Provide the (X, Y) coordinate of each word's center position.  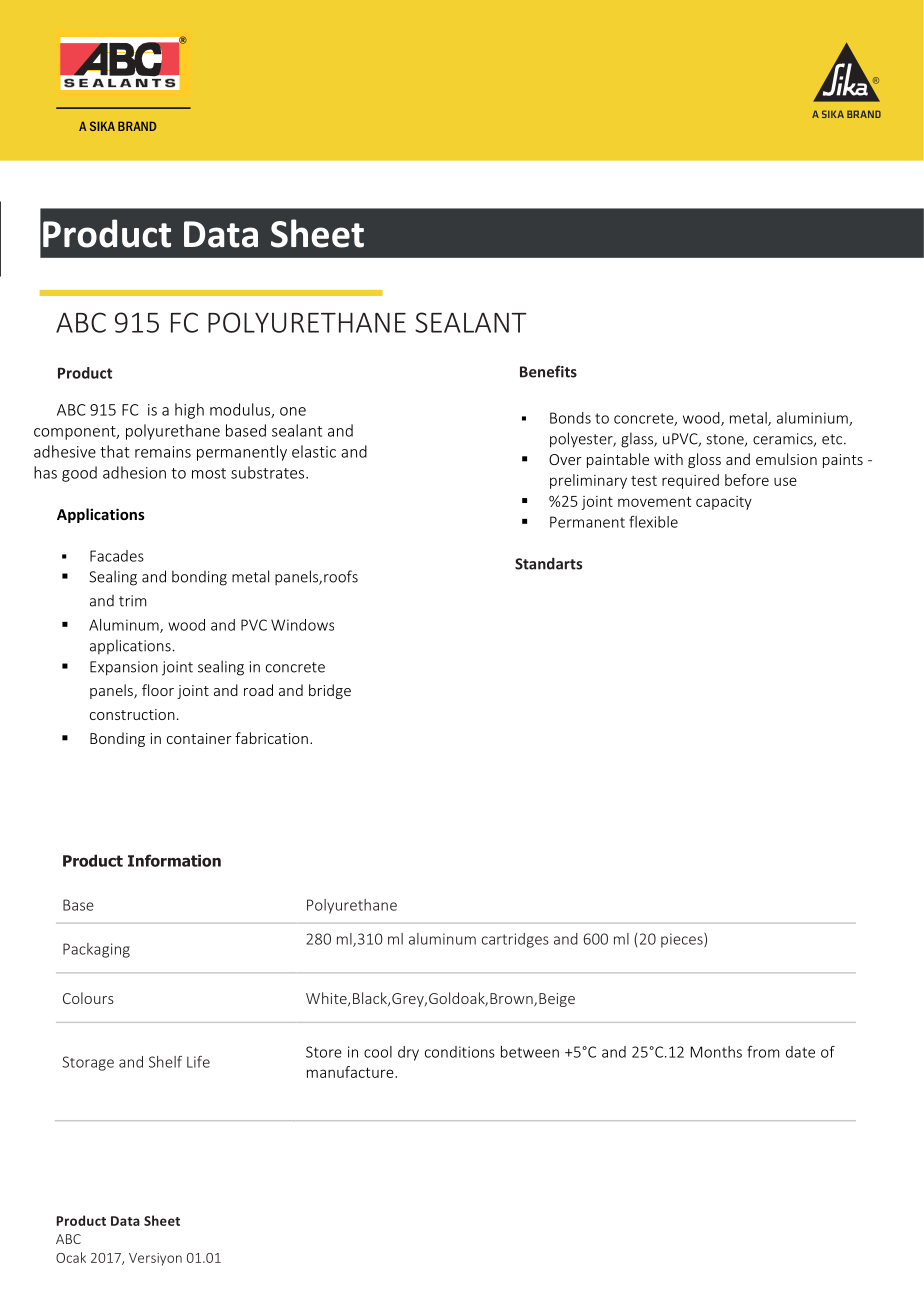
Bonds (570, 418)
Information (174, 860)
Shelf (165, 1062)
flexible (653, 522)
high (189, 411)
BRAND (137, 126)
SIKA (102, 126)
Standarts (548, 563)
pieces (683, 940)
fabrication (271, 738)
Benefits (548, 371)
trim (132, 601)
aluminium (813, 419)
